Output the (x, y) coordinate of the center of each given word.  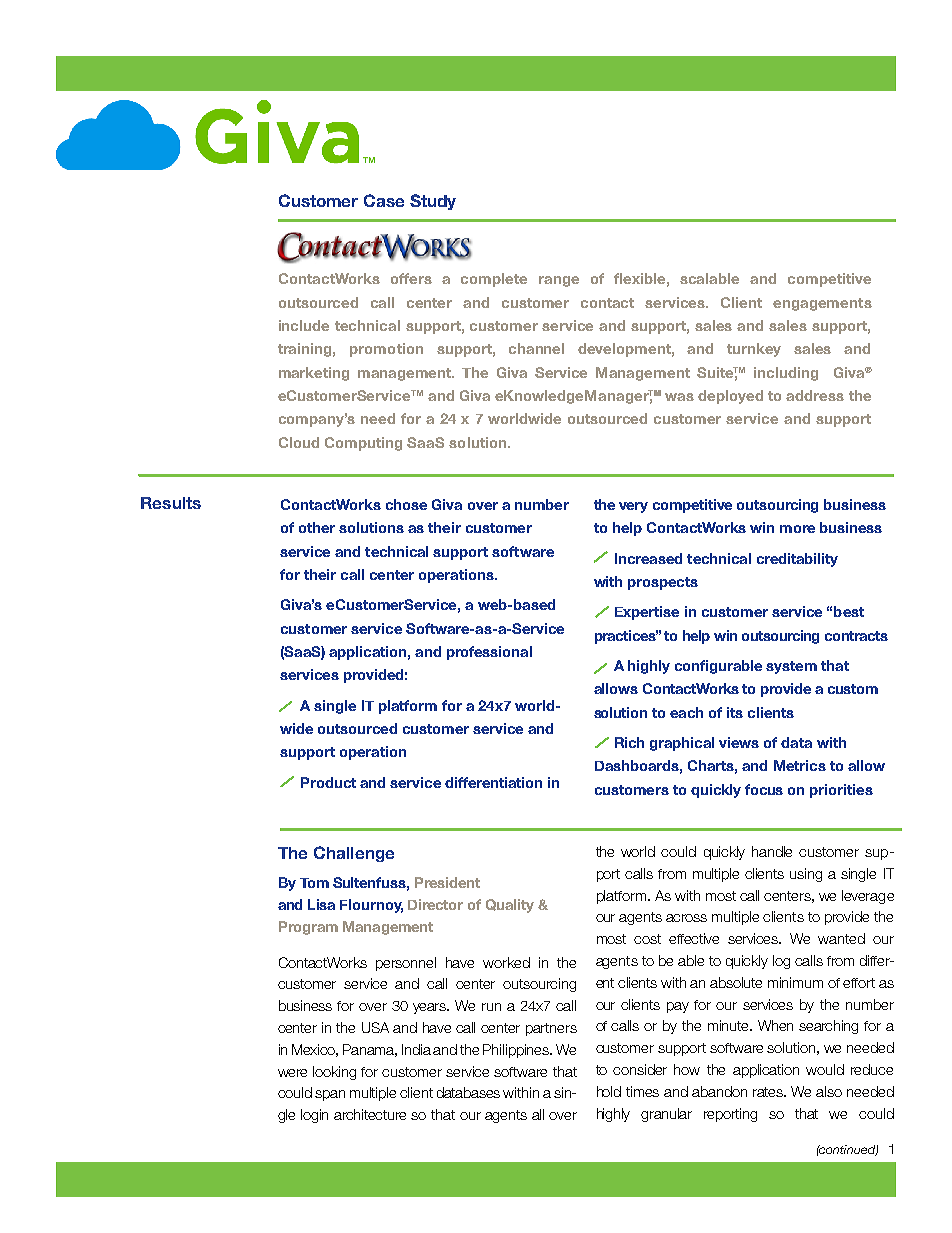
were (292, 1073)
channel (536, 348)
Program (308, 928)
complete (494, 280)
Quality (510, 906)
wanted (841, 938)
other (317, 527)
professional (489, 653)
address (815, 395)
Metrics (800, 765)
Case (384, 200)
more (797, 529)
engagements (822, 304)
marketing (314, 374)
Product (328, 782)
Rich (629, 742)
